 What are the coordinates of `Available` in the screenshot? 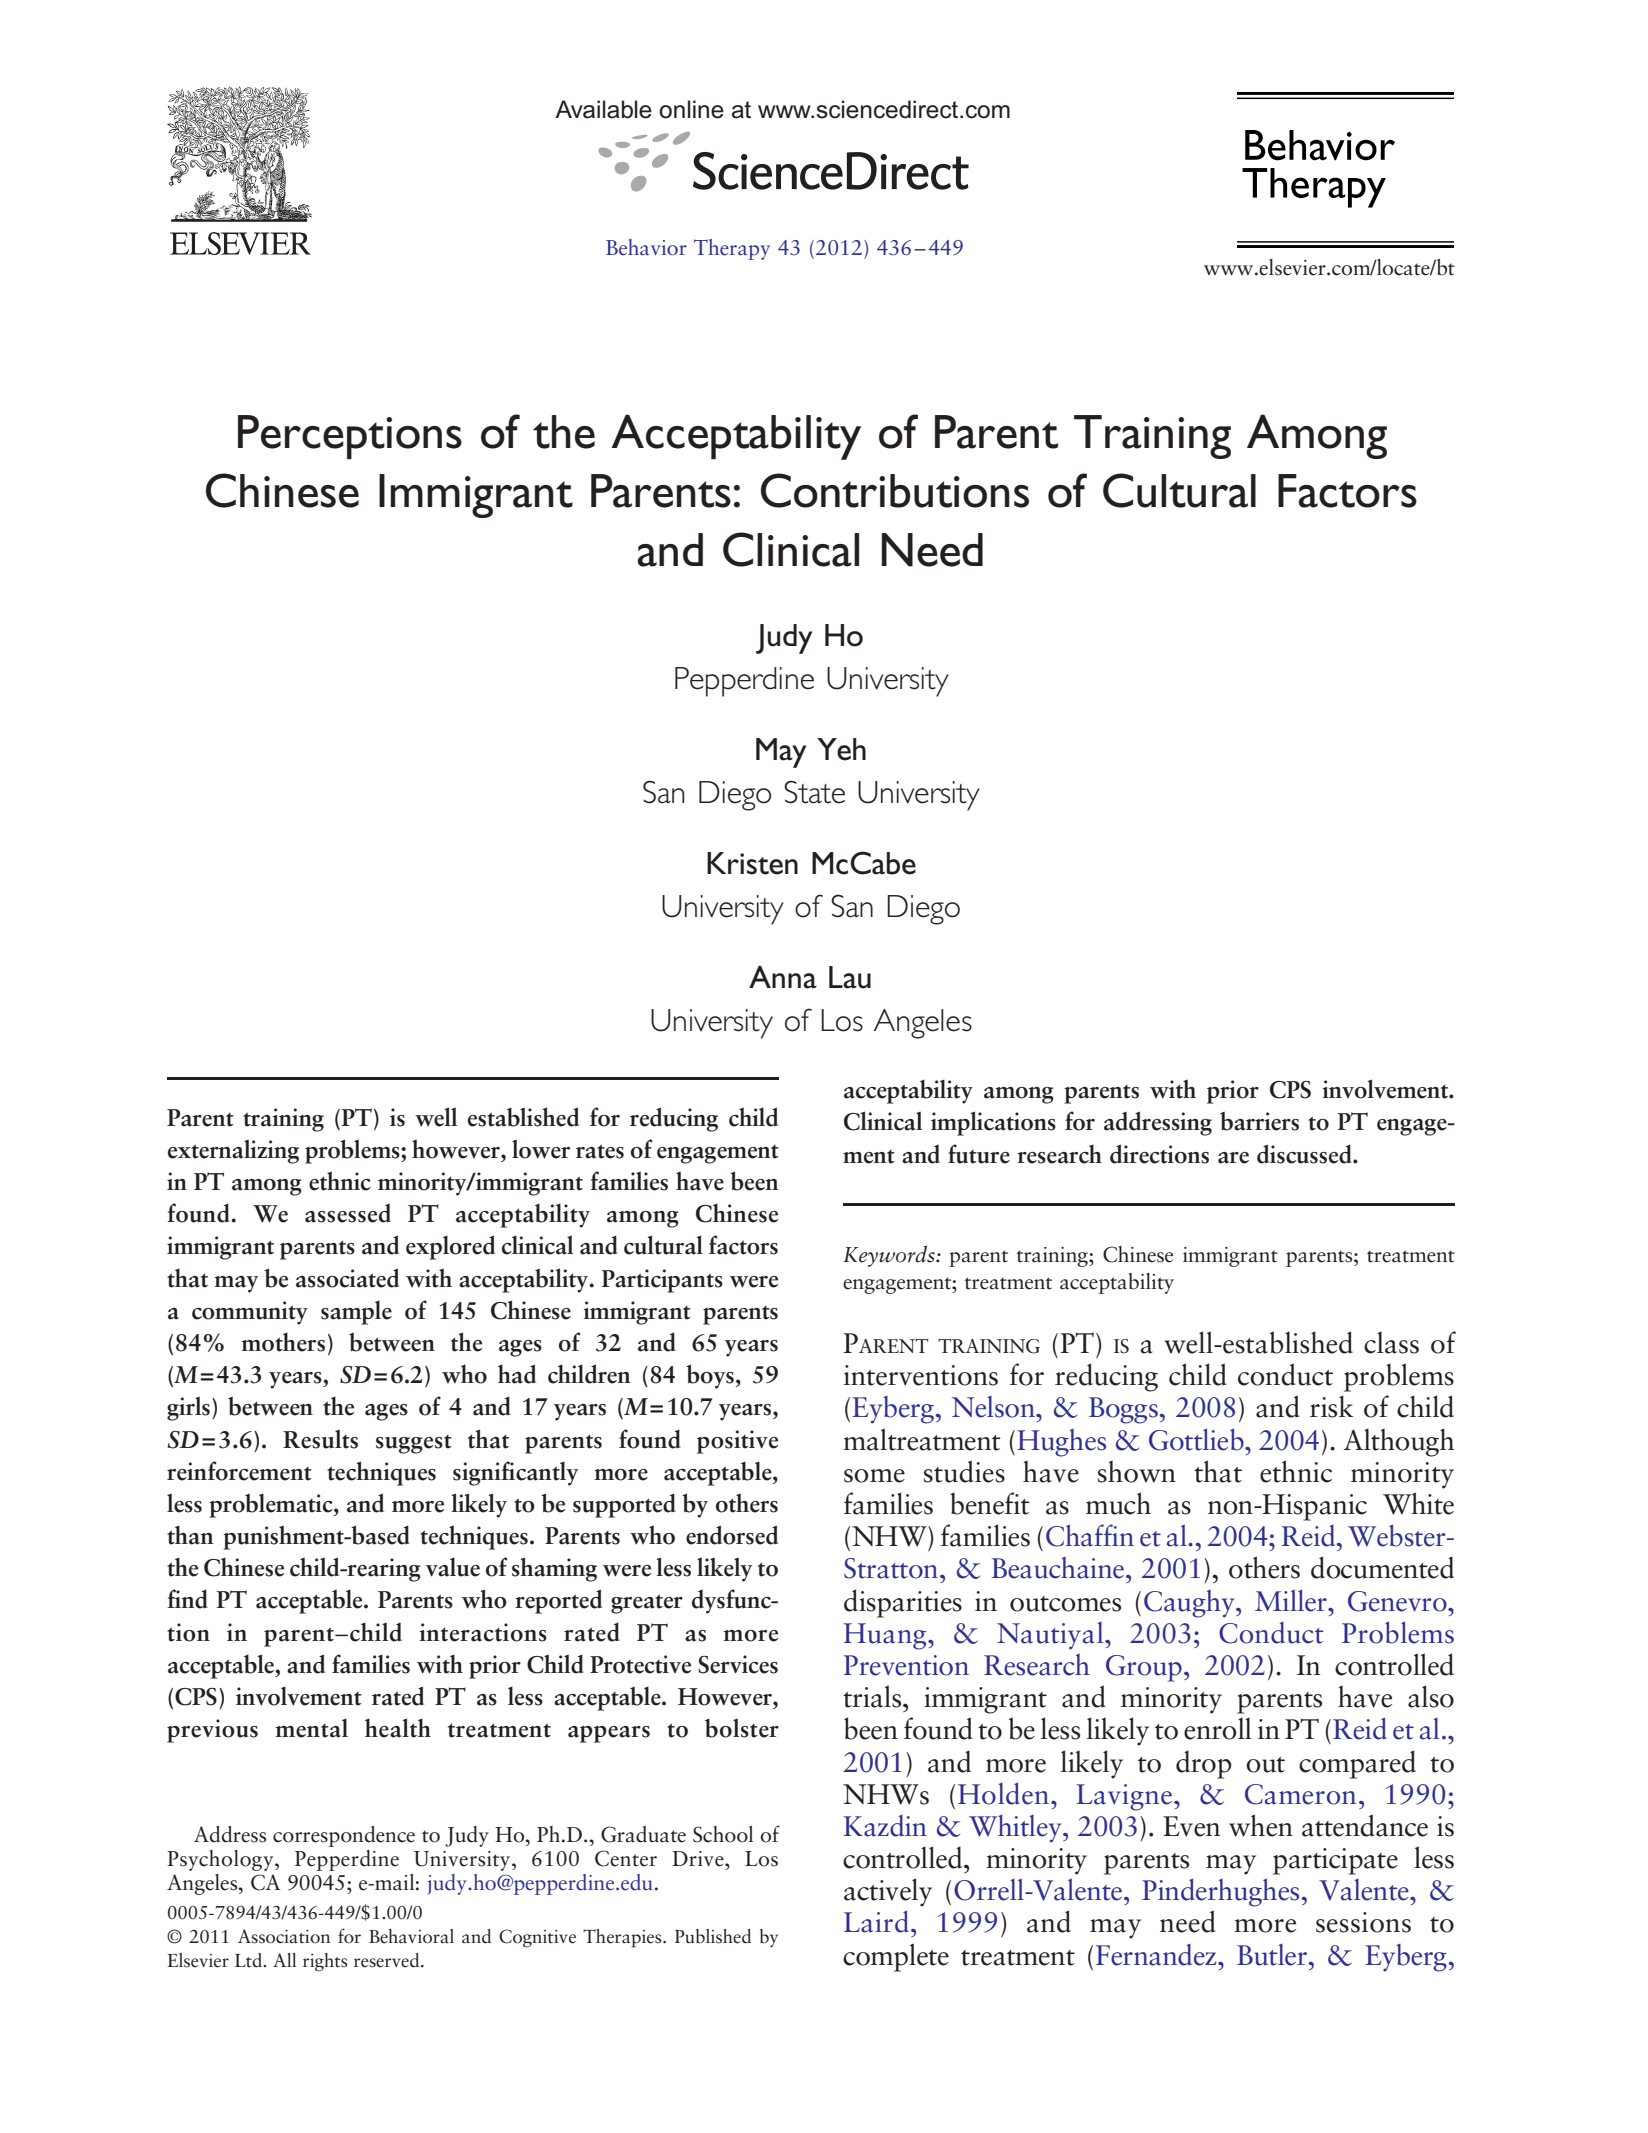 It's located at (603, 109).
